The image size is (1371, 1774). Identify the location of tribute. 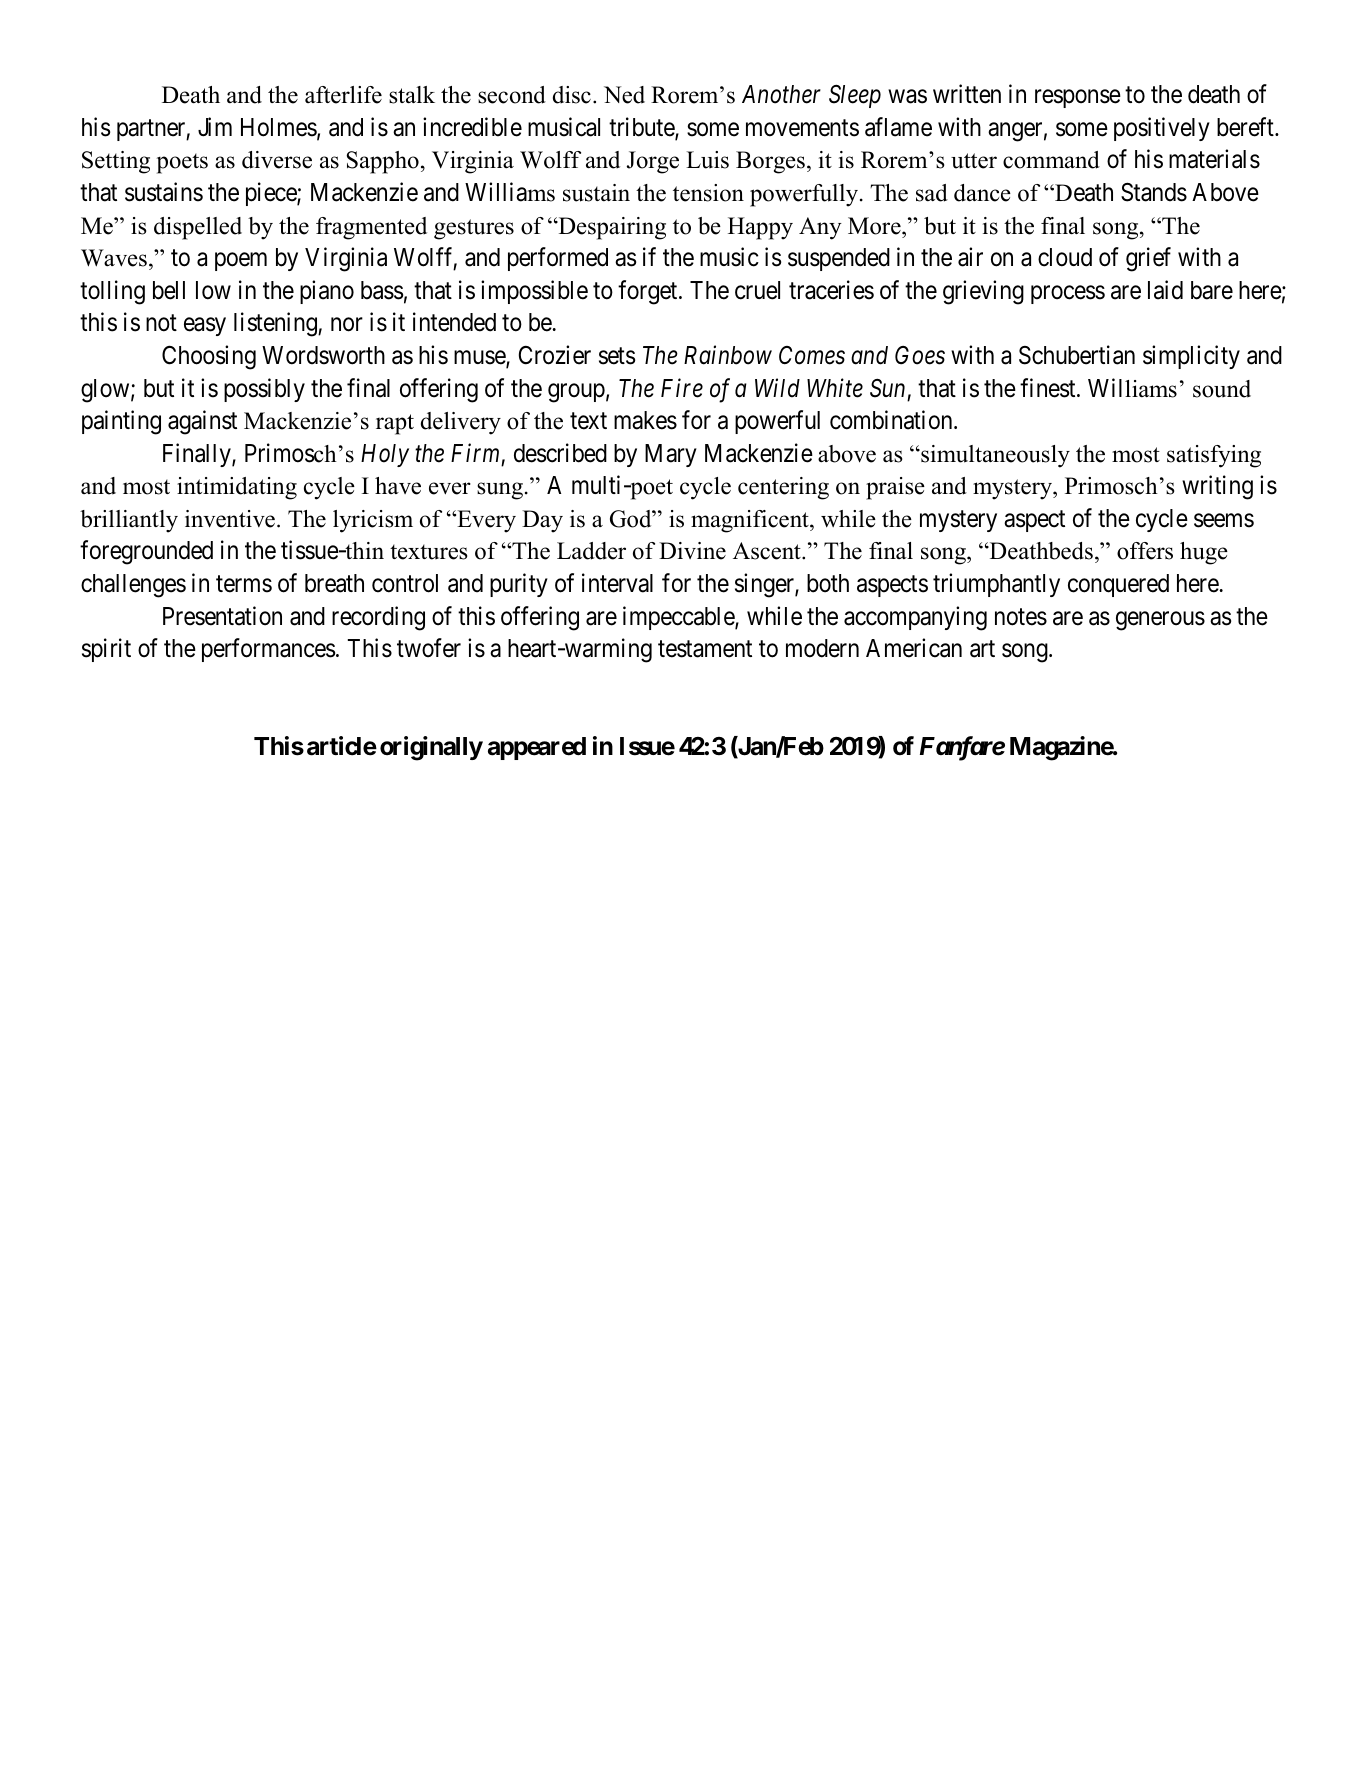
(642, 128).
